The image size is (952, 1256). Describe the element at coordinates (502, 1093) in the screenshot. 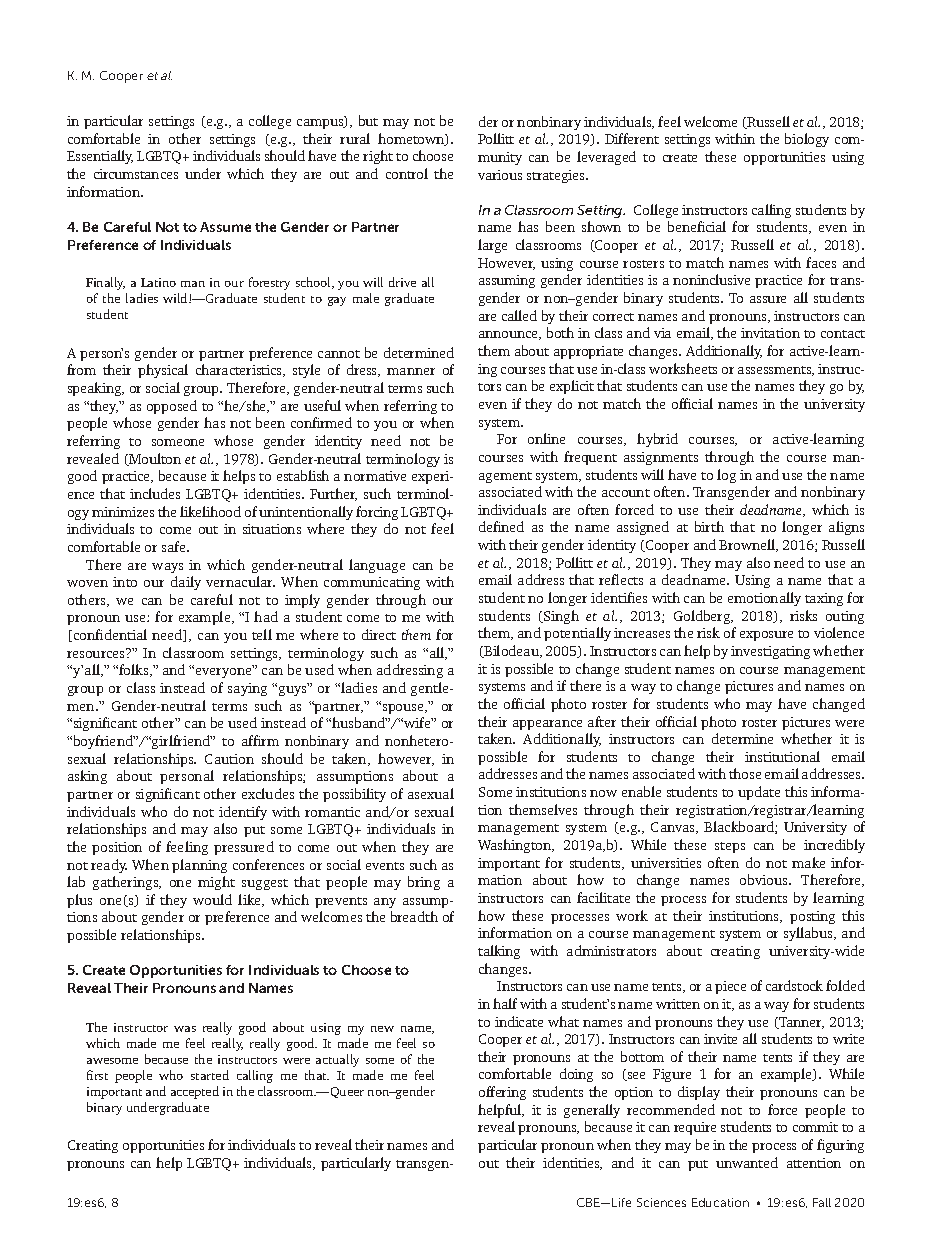

I see `offering` at that location.
